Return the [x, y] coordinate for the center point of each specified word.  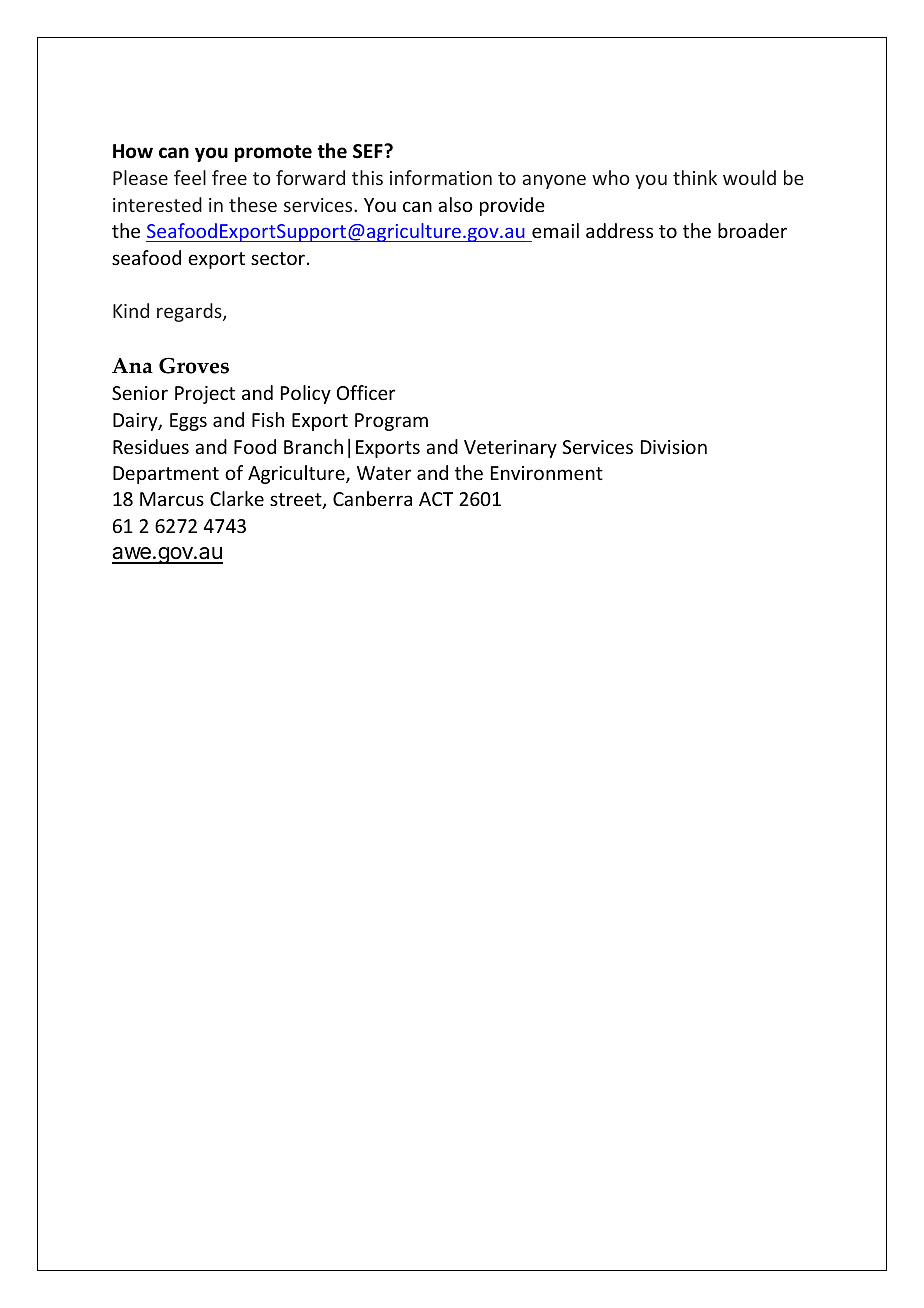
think [695, 177]
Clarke [237, 498]
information [441, 177]
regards [190, 312]
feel [190, 177]
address [619, 230]
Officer [366, 392]
